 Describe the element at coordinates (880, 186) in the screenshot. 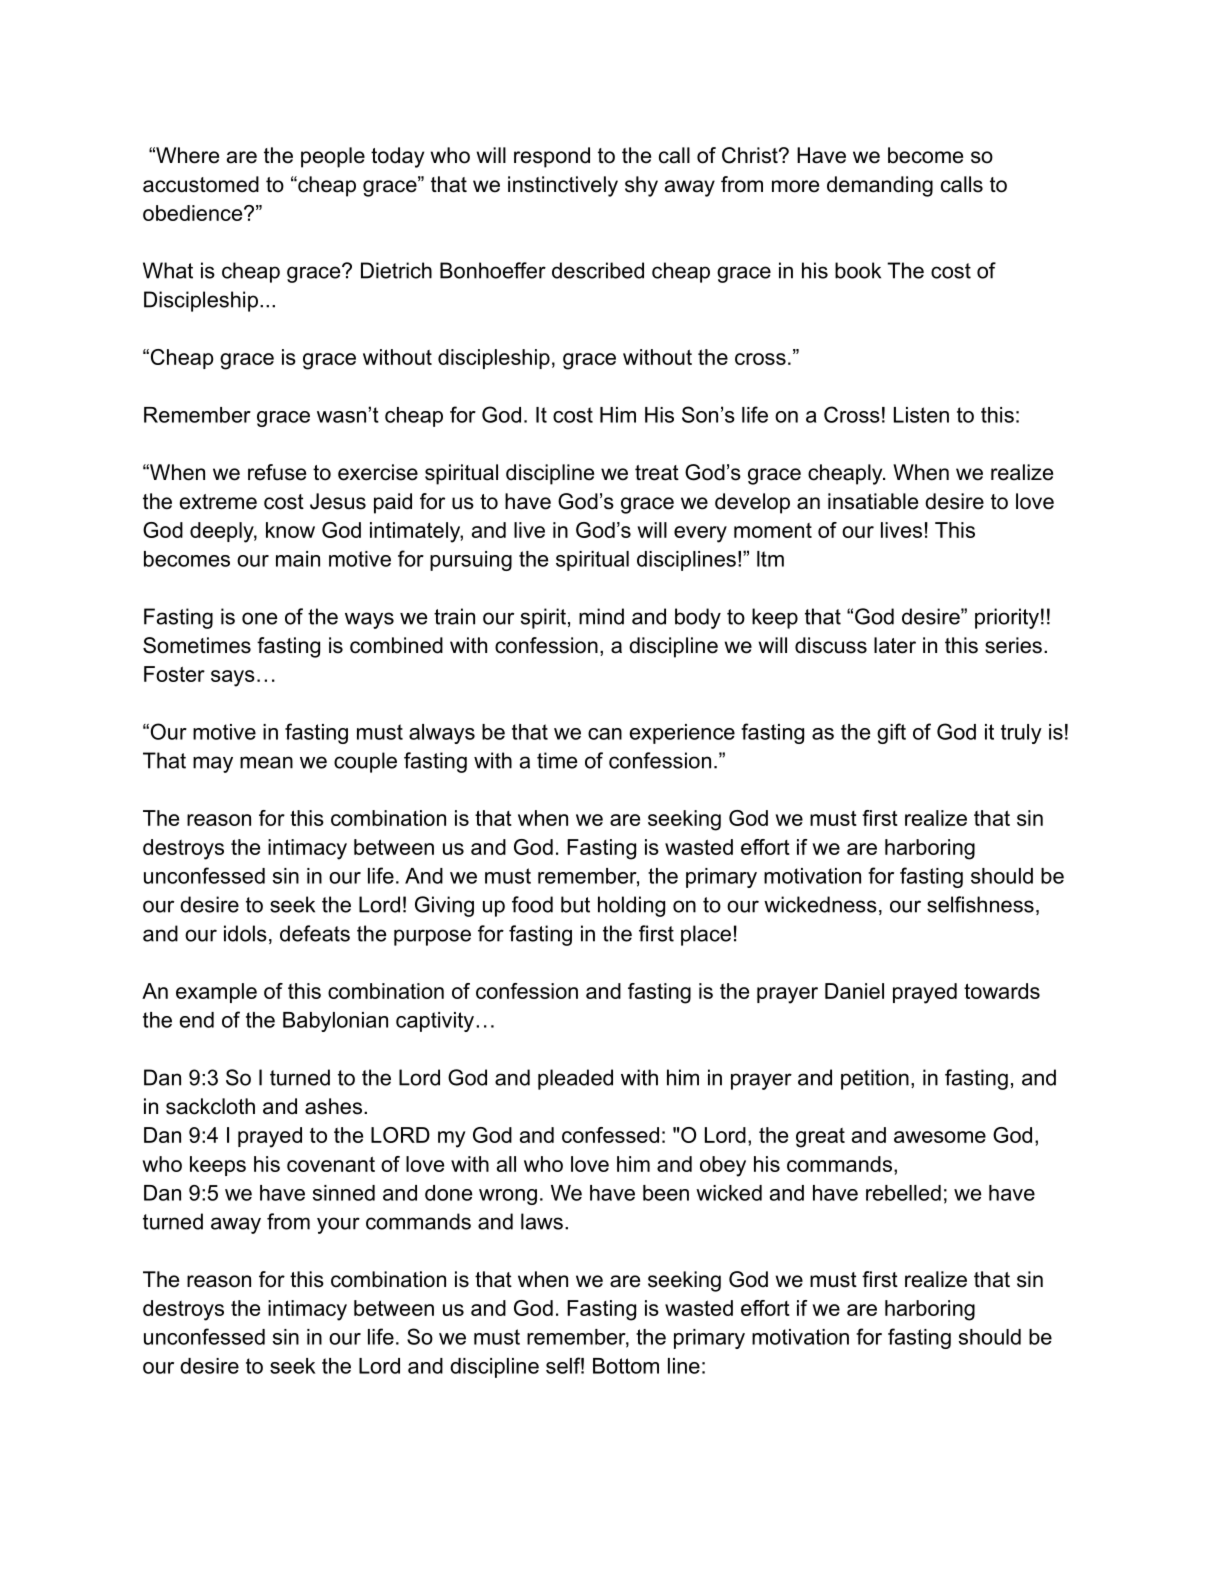

I see `demanding` at that location.
